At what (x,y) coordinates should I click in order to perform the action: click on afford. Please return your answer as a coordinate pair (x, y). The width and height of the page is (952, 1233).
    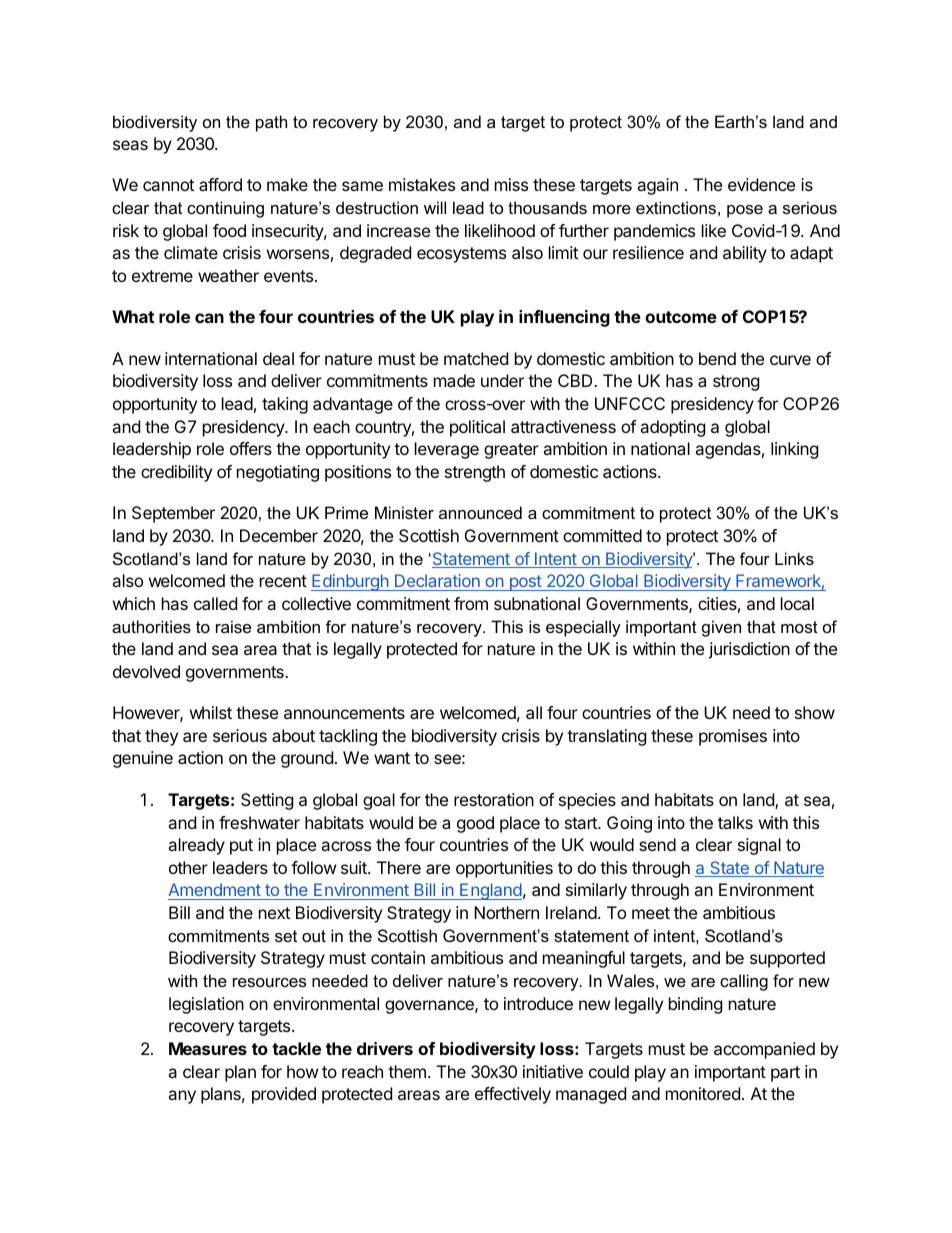
    Looking at the image, I should click on (220, 184).
